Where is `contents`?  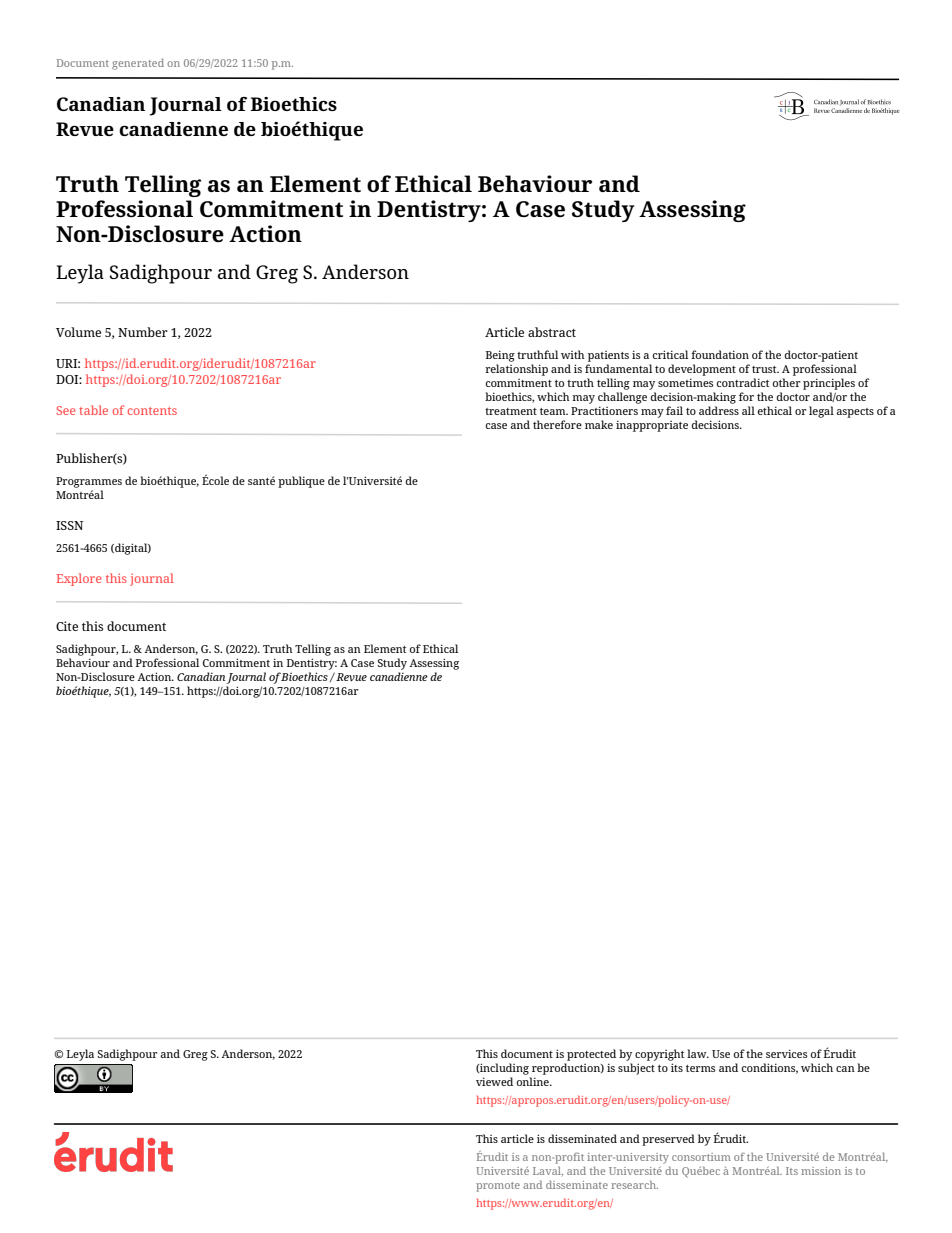 contents is located at coordinates (152, 411).
